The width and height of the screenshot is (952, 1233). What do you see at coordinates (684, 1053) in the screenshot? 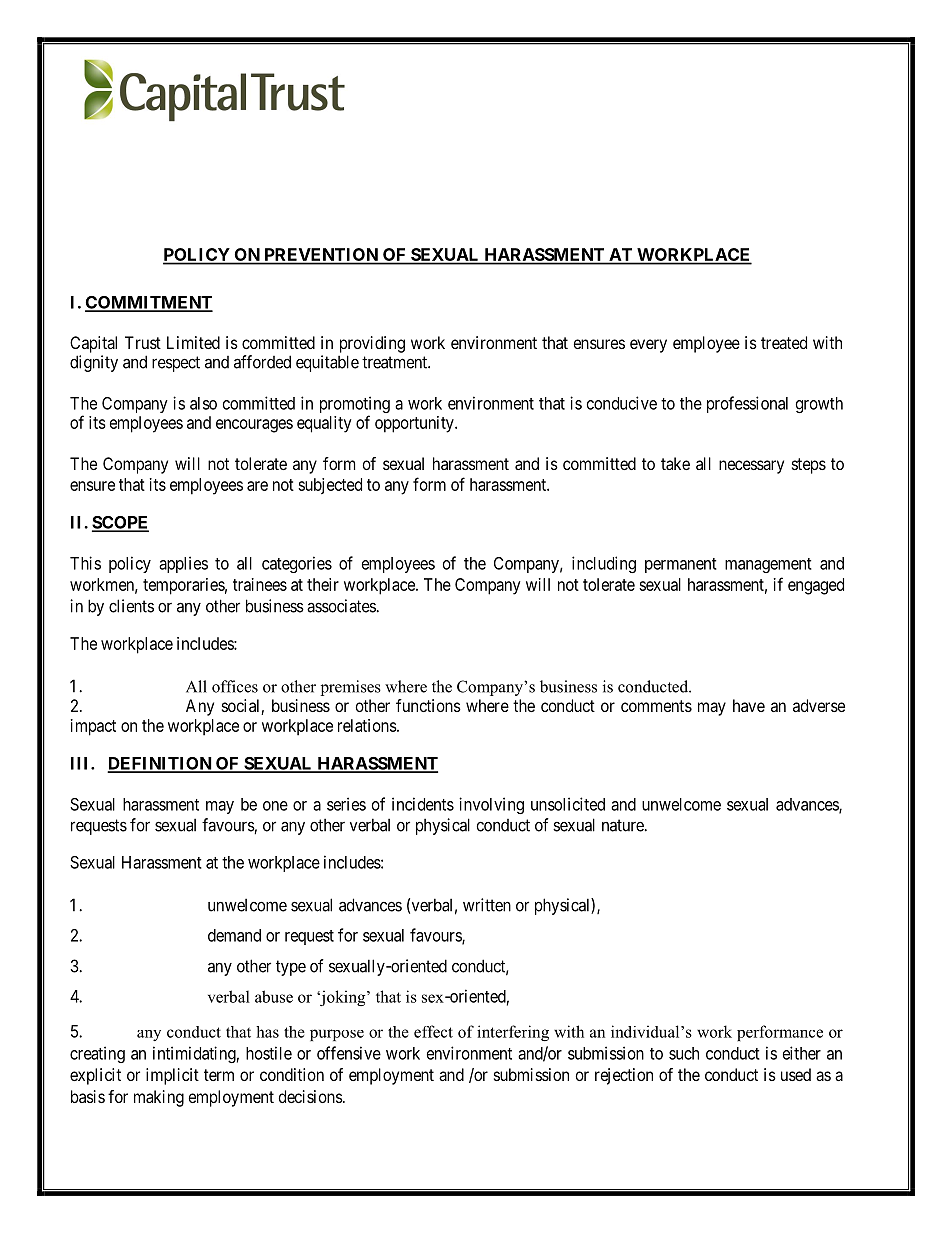
I see `such` at bounding box center [684, 1053].
